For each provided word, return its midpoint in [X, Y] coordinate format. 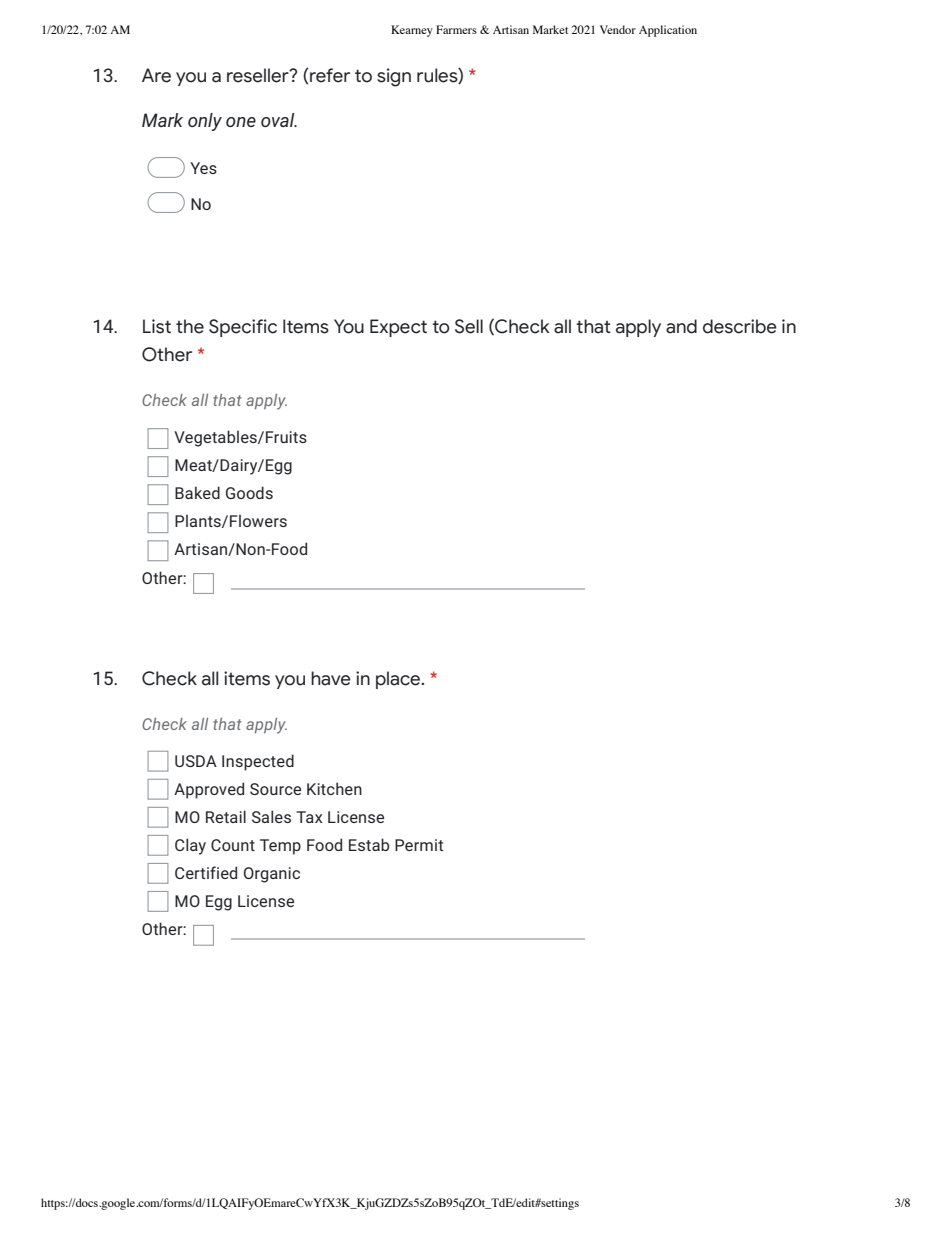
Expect [398, 328]
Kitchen [334, 788]
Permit [419, 845]
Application [668, 31]
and [681, 326]
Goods [249, 492]
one [241, 122]
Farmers [456, 29]
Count [233, 845]
